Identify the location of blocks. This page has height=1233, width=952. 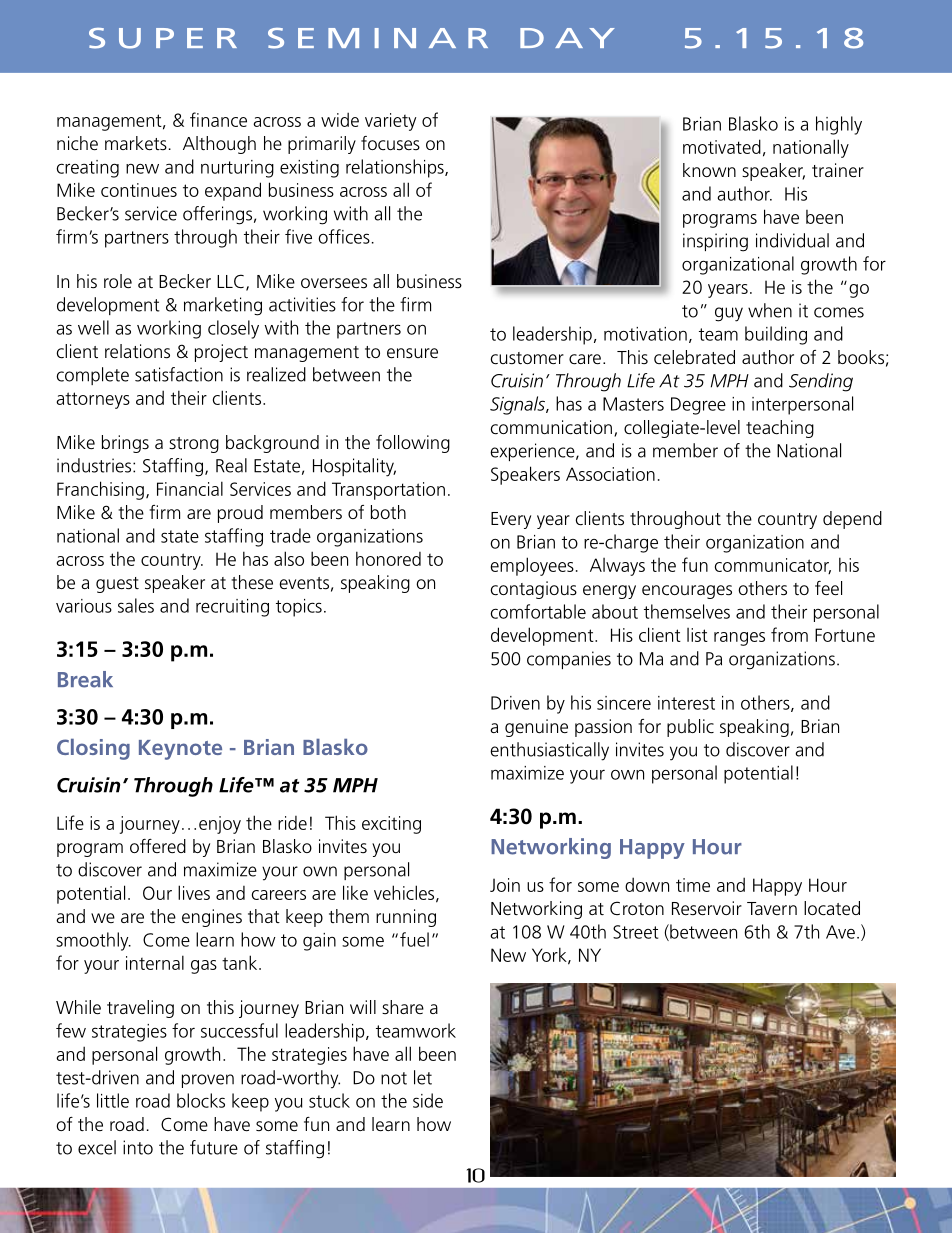
(201, 1100).
